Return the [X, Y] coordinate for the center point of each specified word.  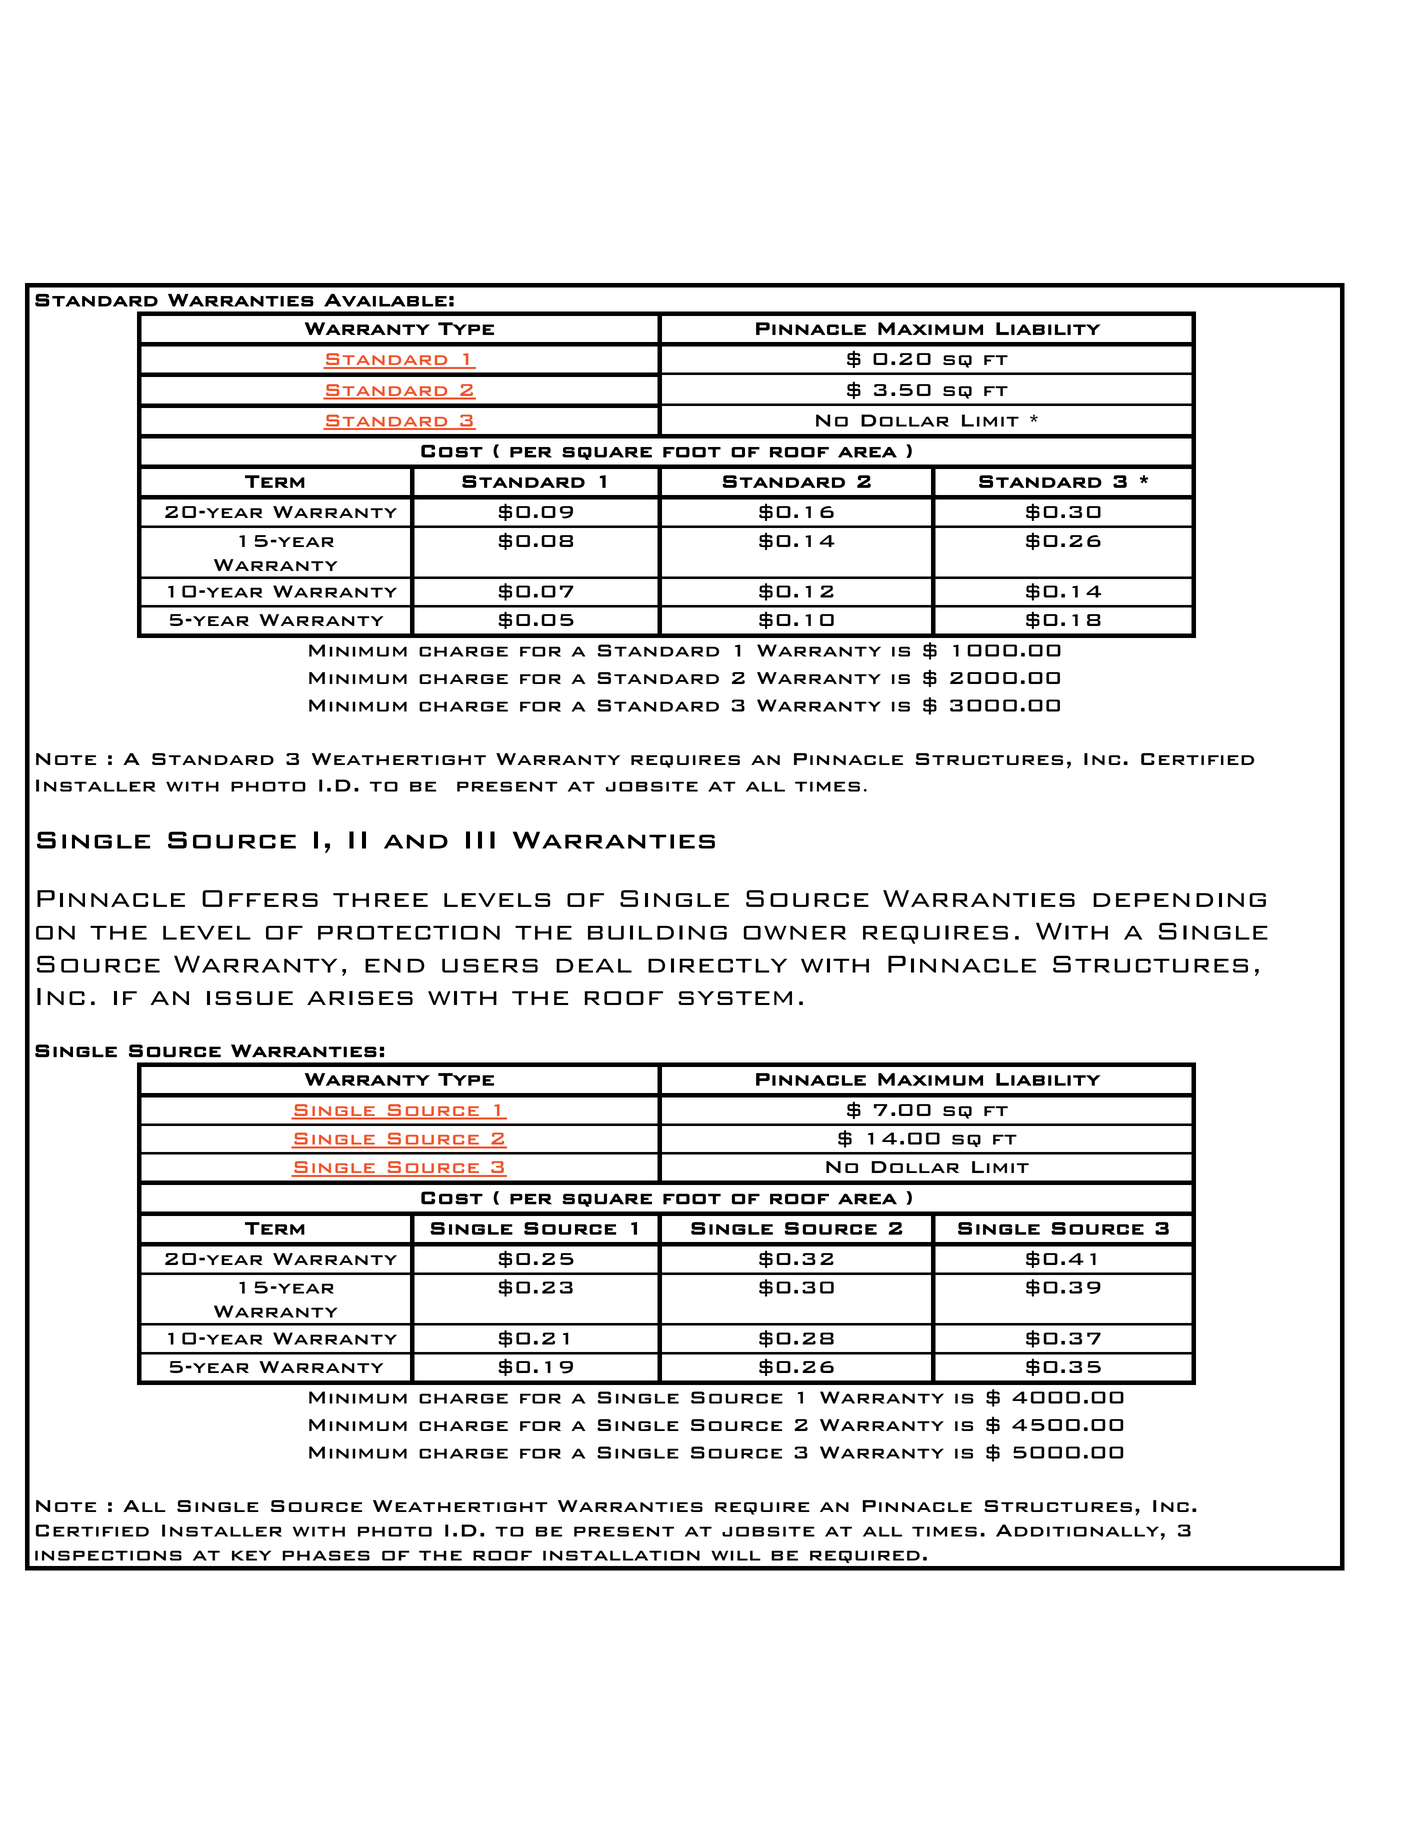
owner [794, 932]
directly [717, 965]
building [657, 932]
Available [385, 300]
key [251, 1555]
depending [1179, 900]
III [480, 840]
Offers [260, 898]
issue [250, 998]
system [735, 998]
